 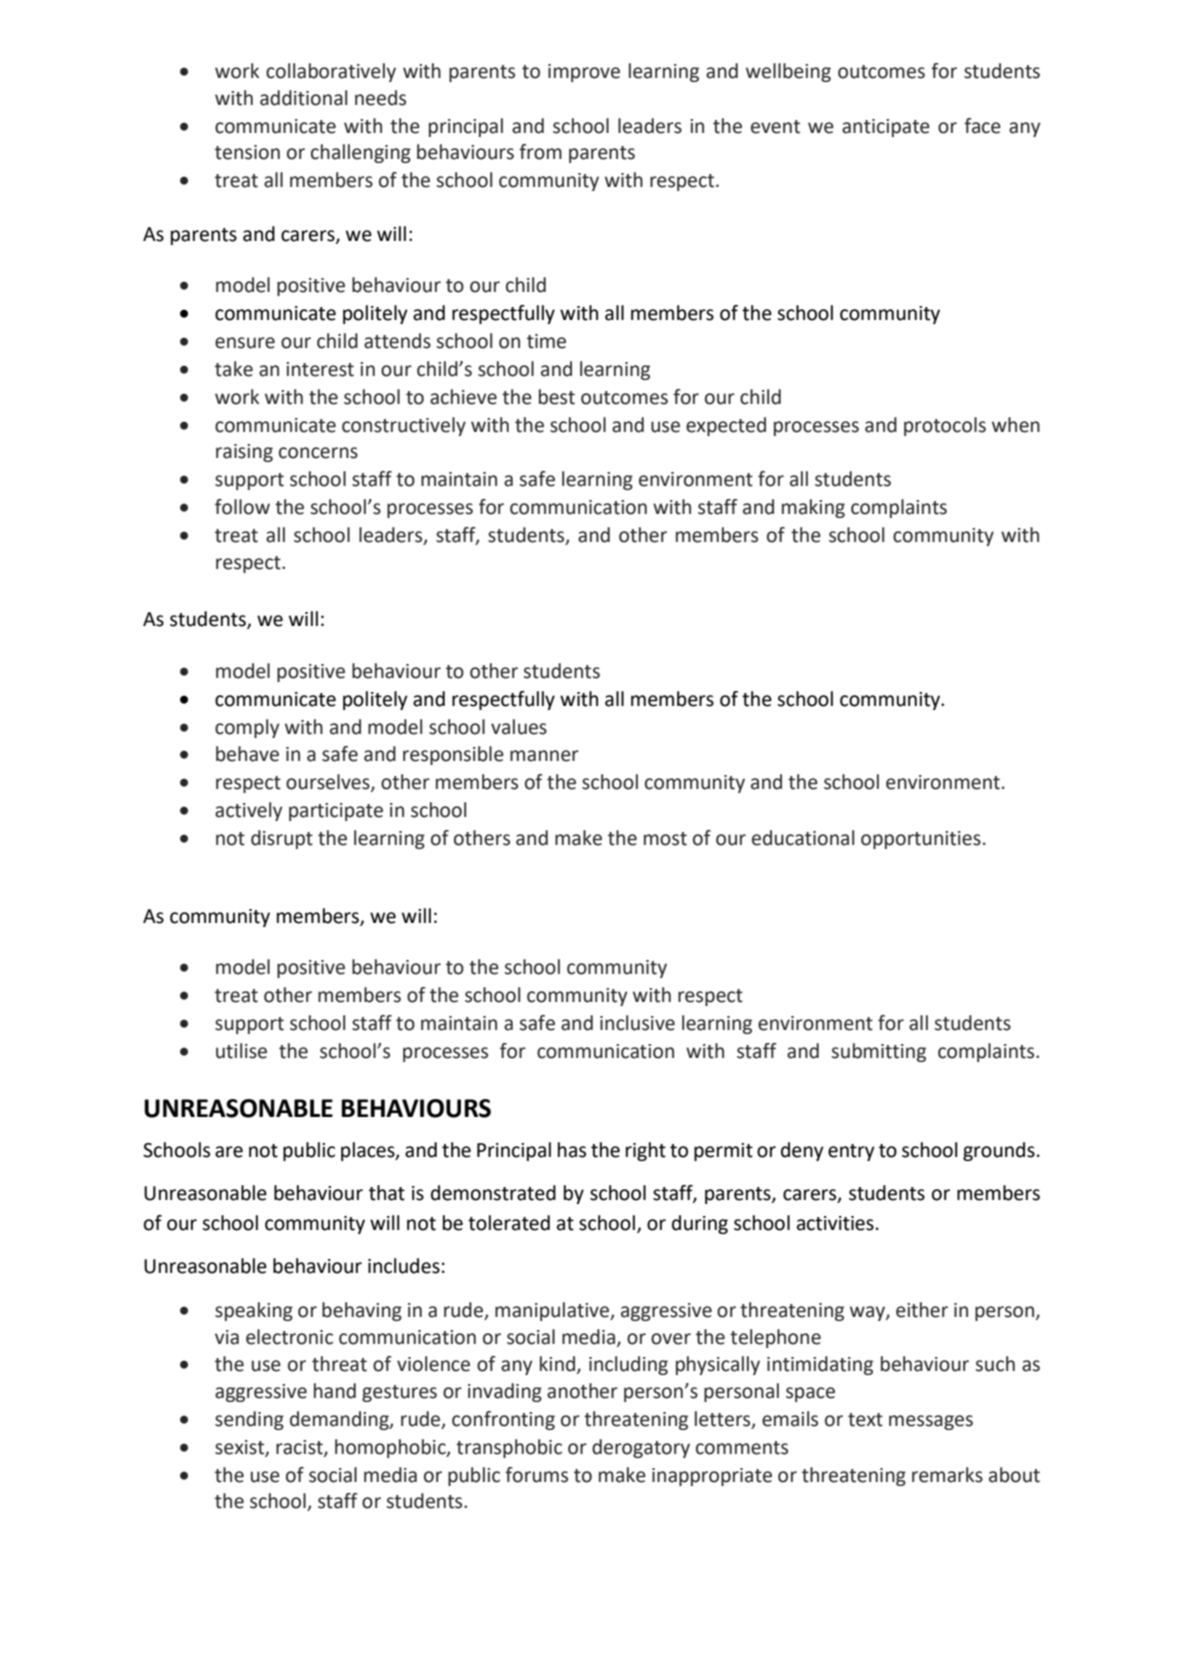 What do you see at coordinates (318, 453) in the screenshot?
I see `concerns` at bounding box center [318, 453].
